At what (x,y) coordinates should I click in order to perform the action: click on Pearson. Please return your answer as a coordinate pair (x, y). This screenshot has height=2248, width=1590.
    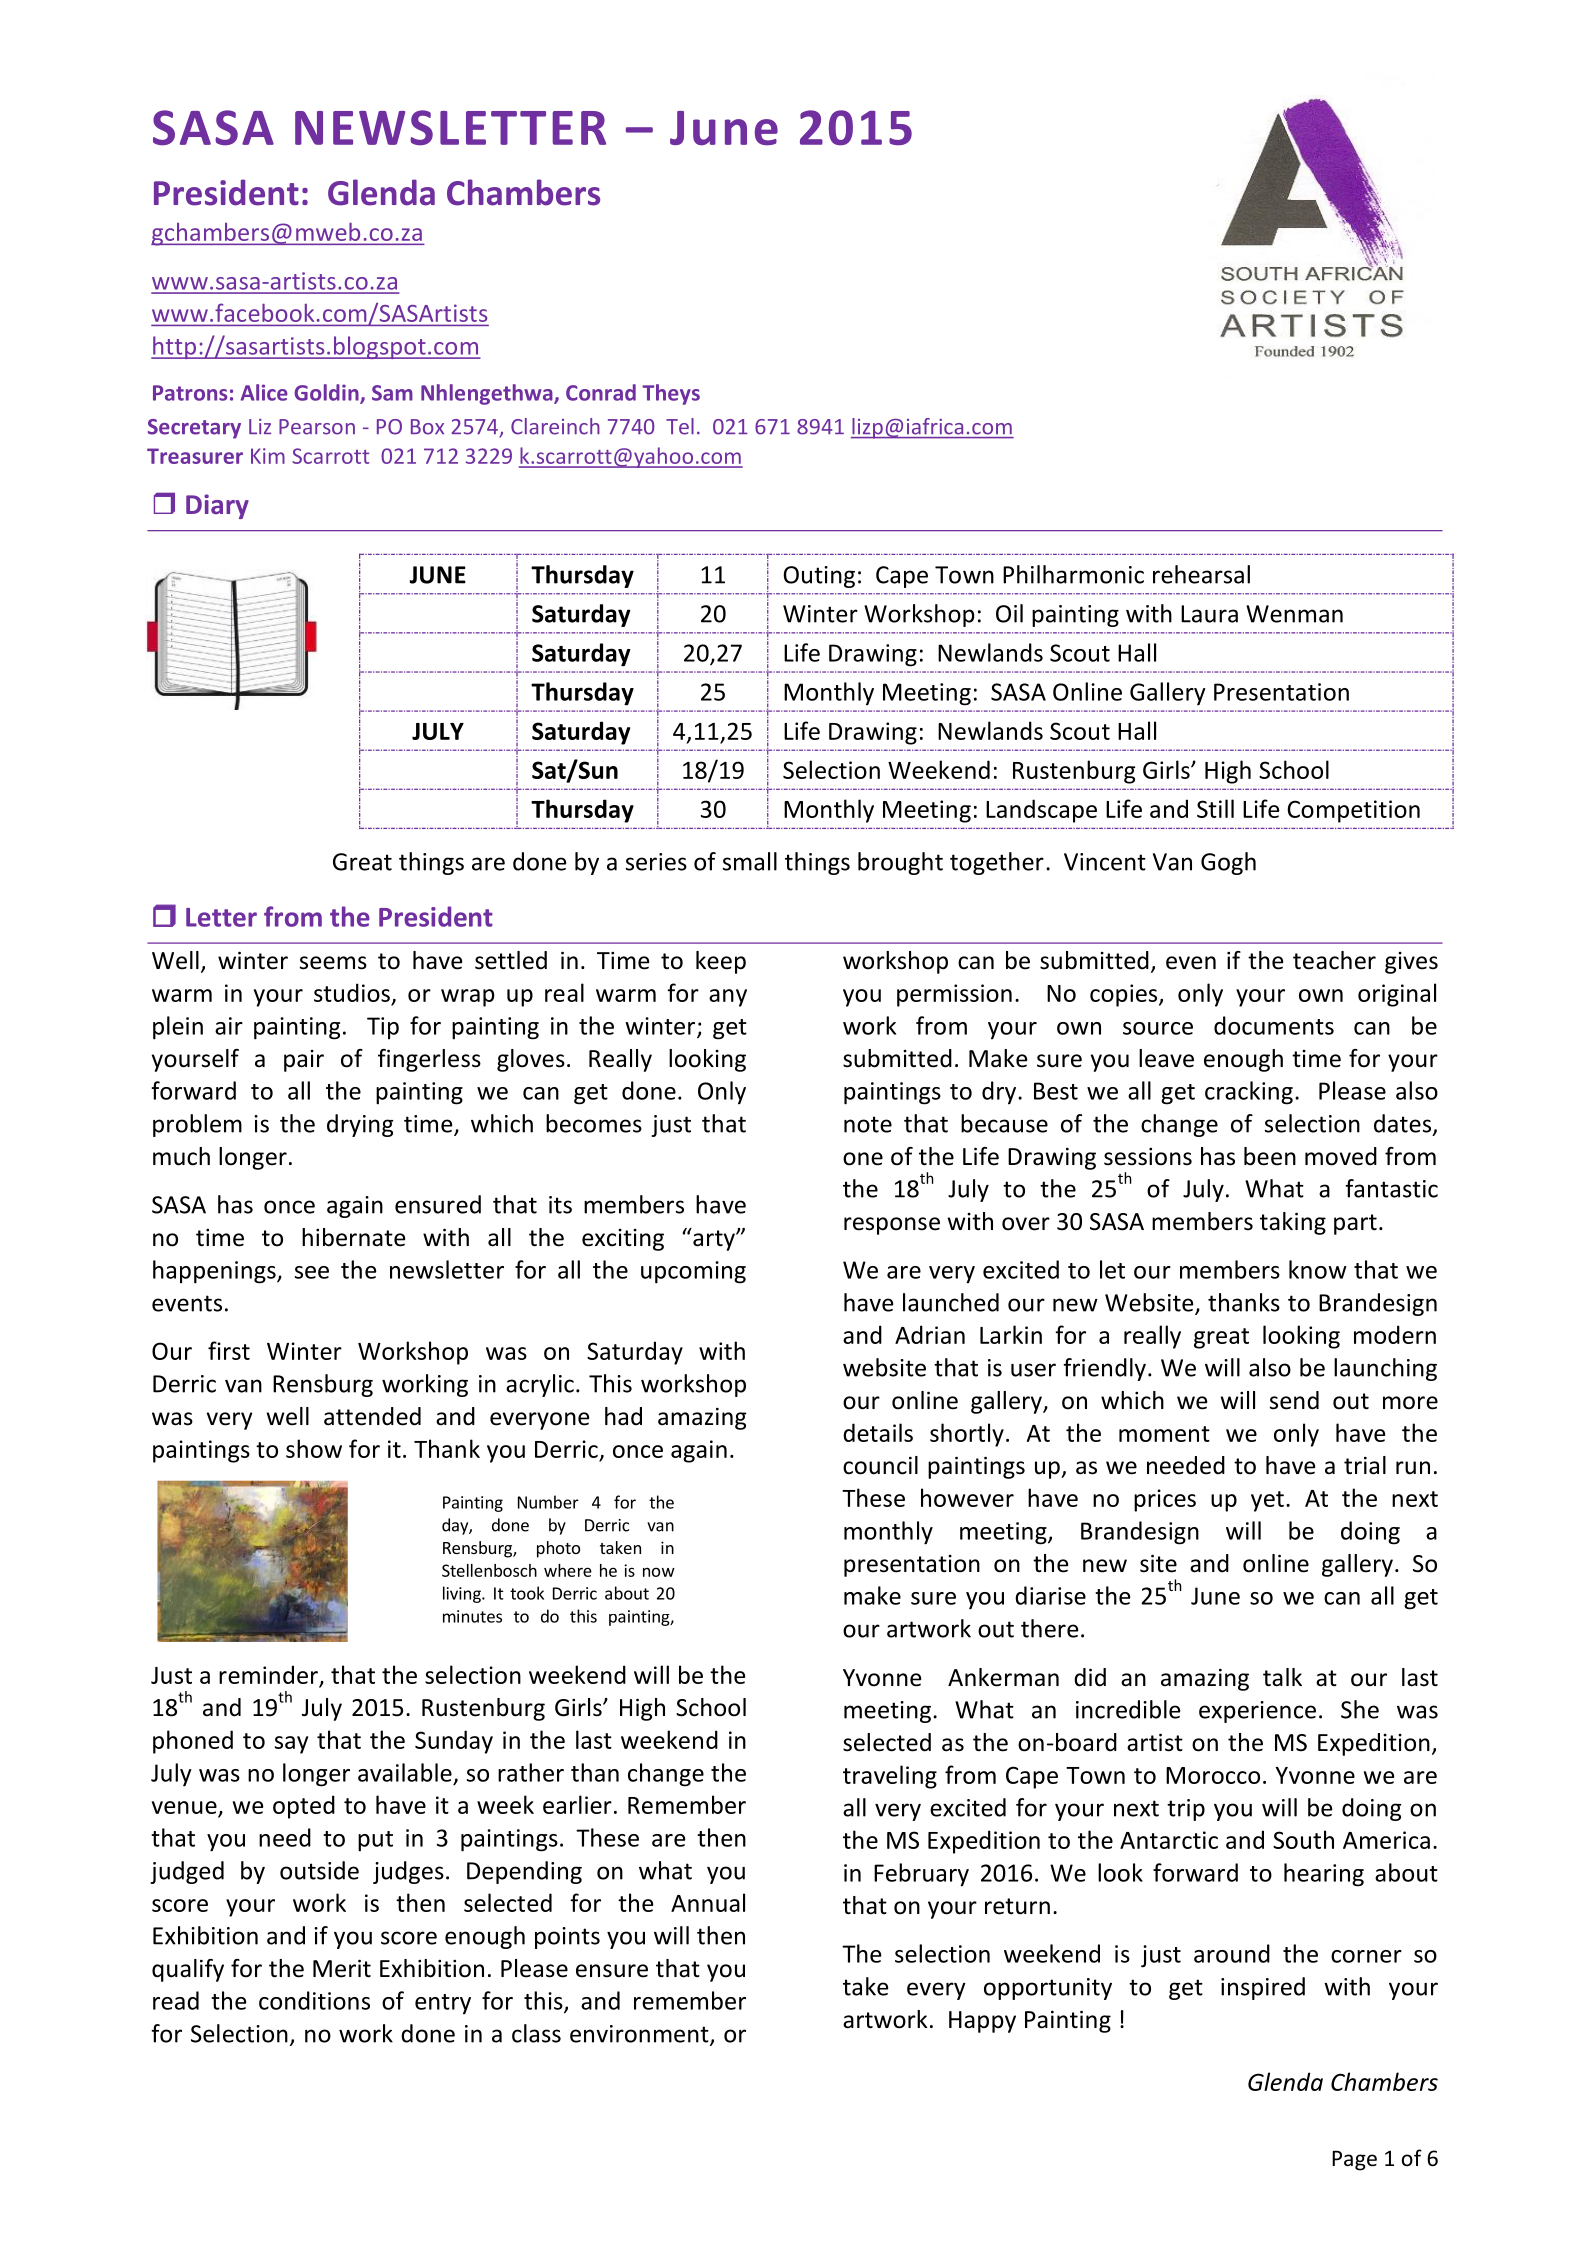
    Looking at the image, I should click on (317, 427).
